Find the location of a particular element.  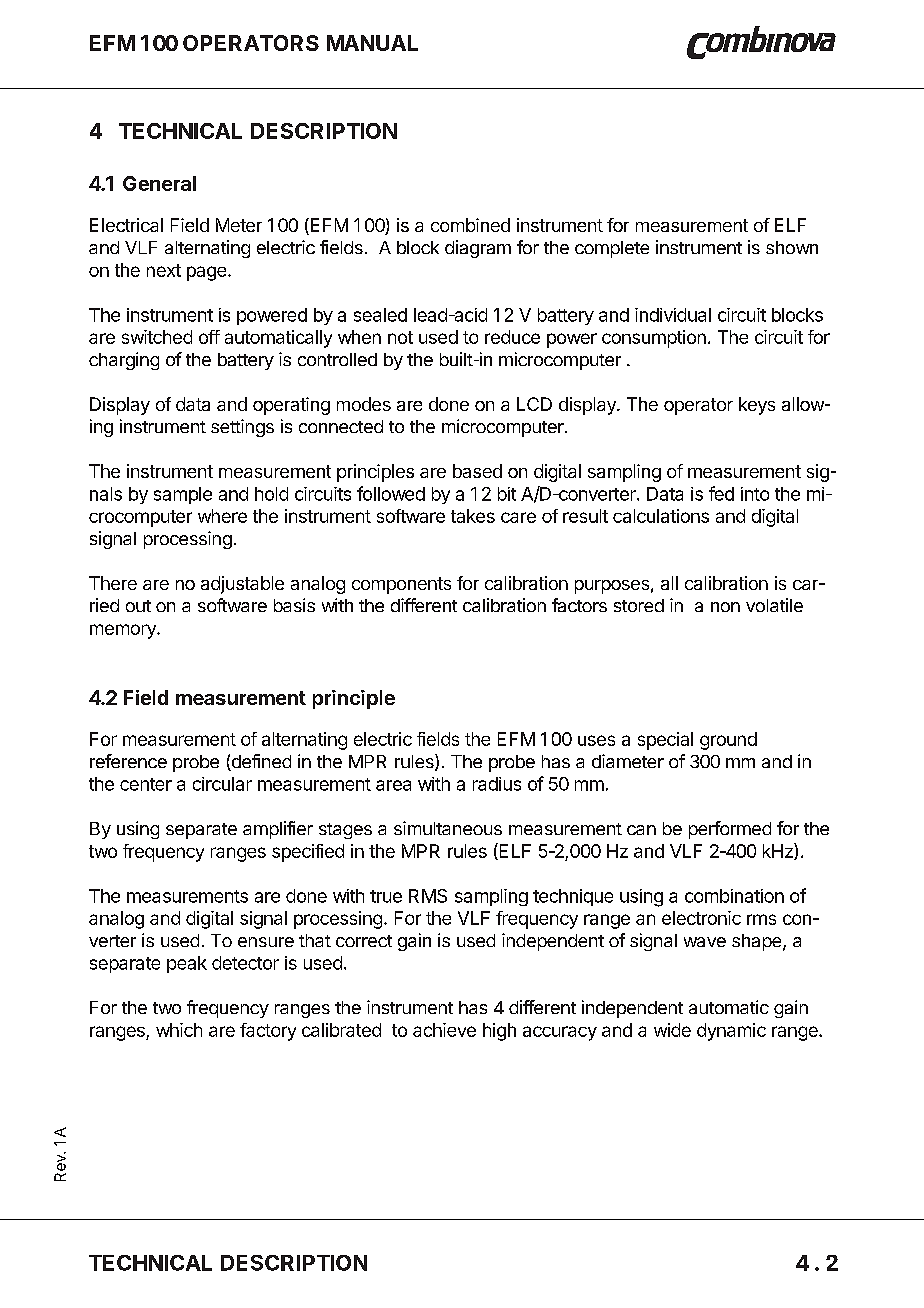

individual is located at coordinates (673, 315).
